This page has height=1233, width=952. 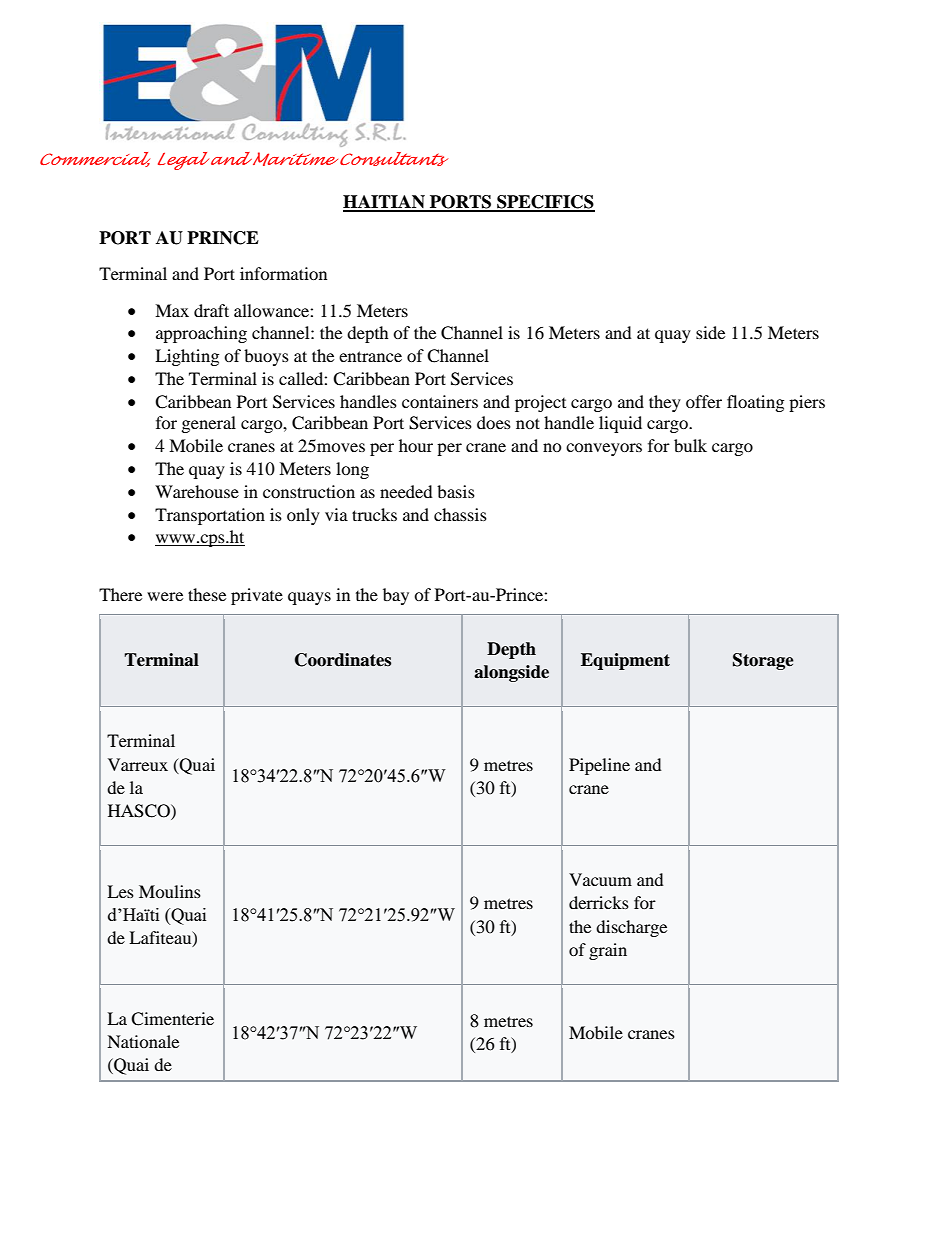 What do you see at coordinates (631, 928) in the page?
I see `discharge` at bounding box center [631, 928].
